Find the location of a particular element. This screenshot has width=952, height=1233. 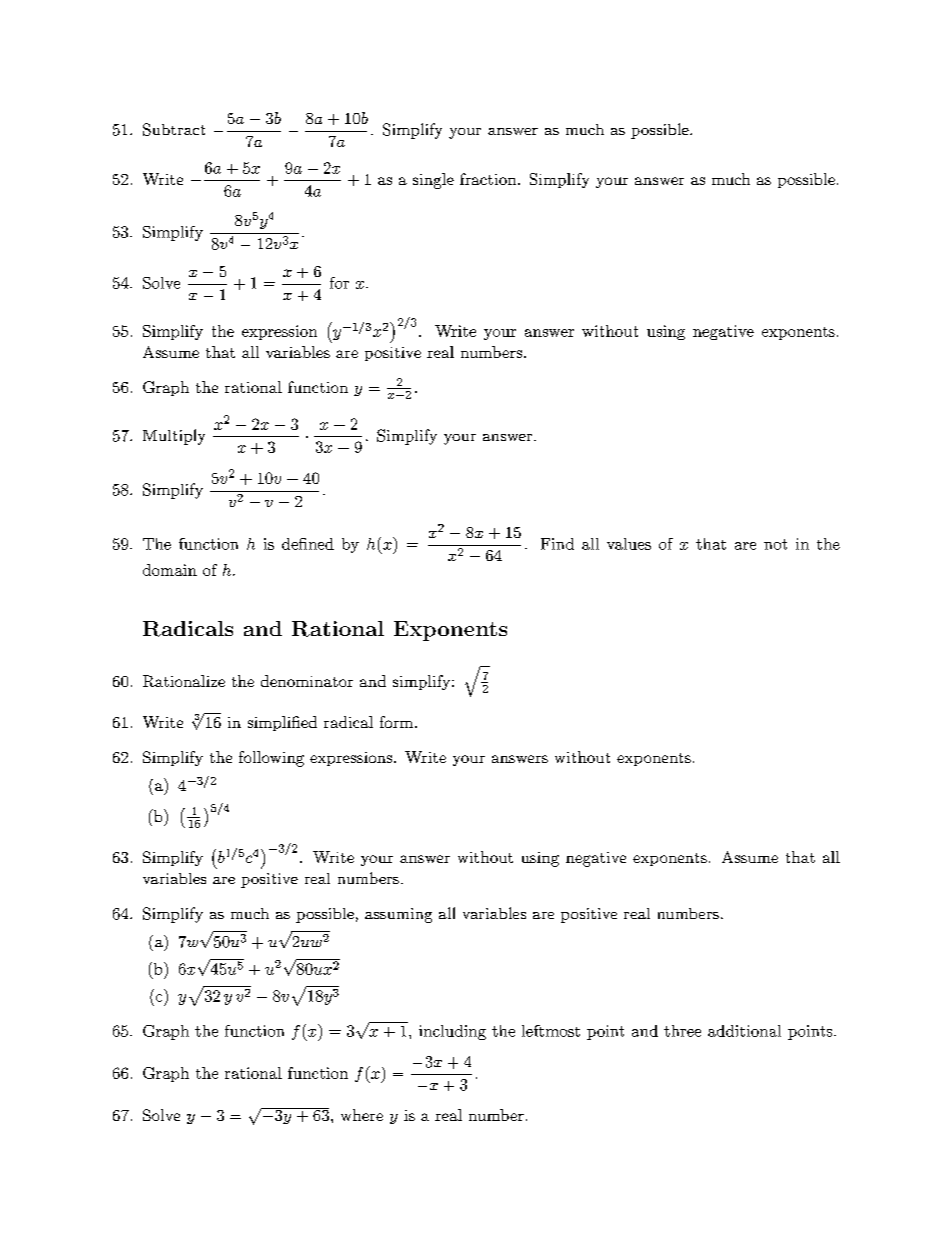

following is located at coordinates (271, 759).
